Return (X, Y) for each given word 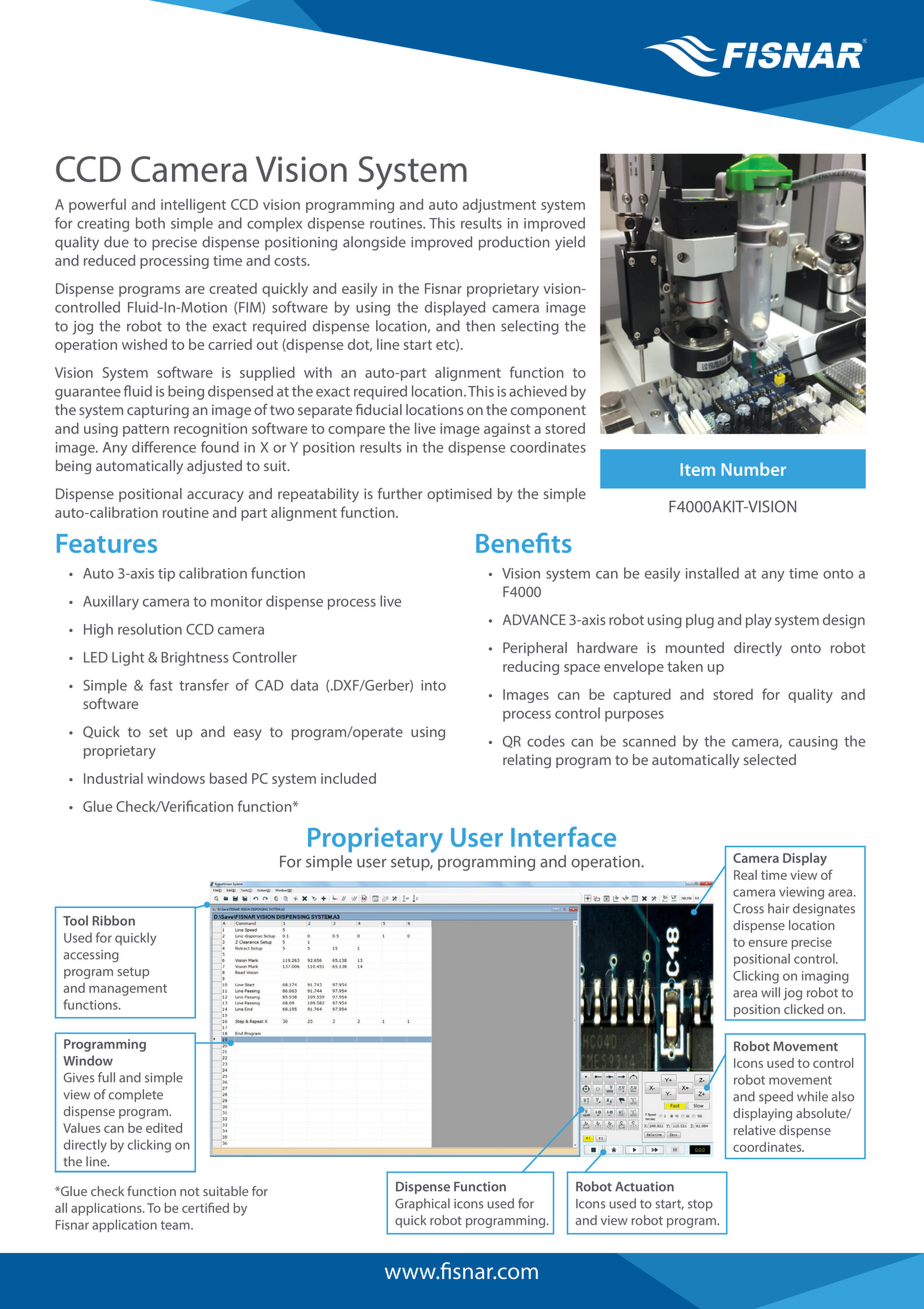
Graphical (422, 1204)
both (150, 223)
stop (700, 1205)
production (514, 243)
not (189, 1191)
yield (570, 243)
